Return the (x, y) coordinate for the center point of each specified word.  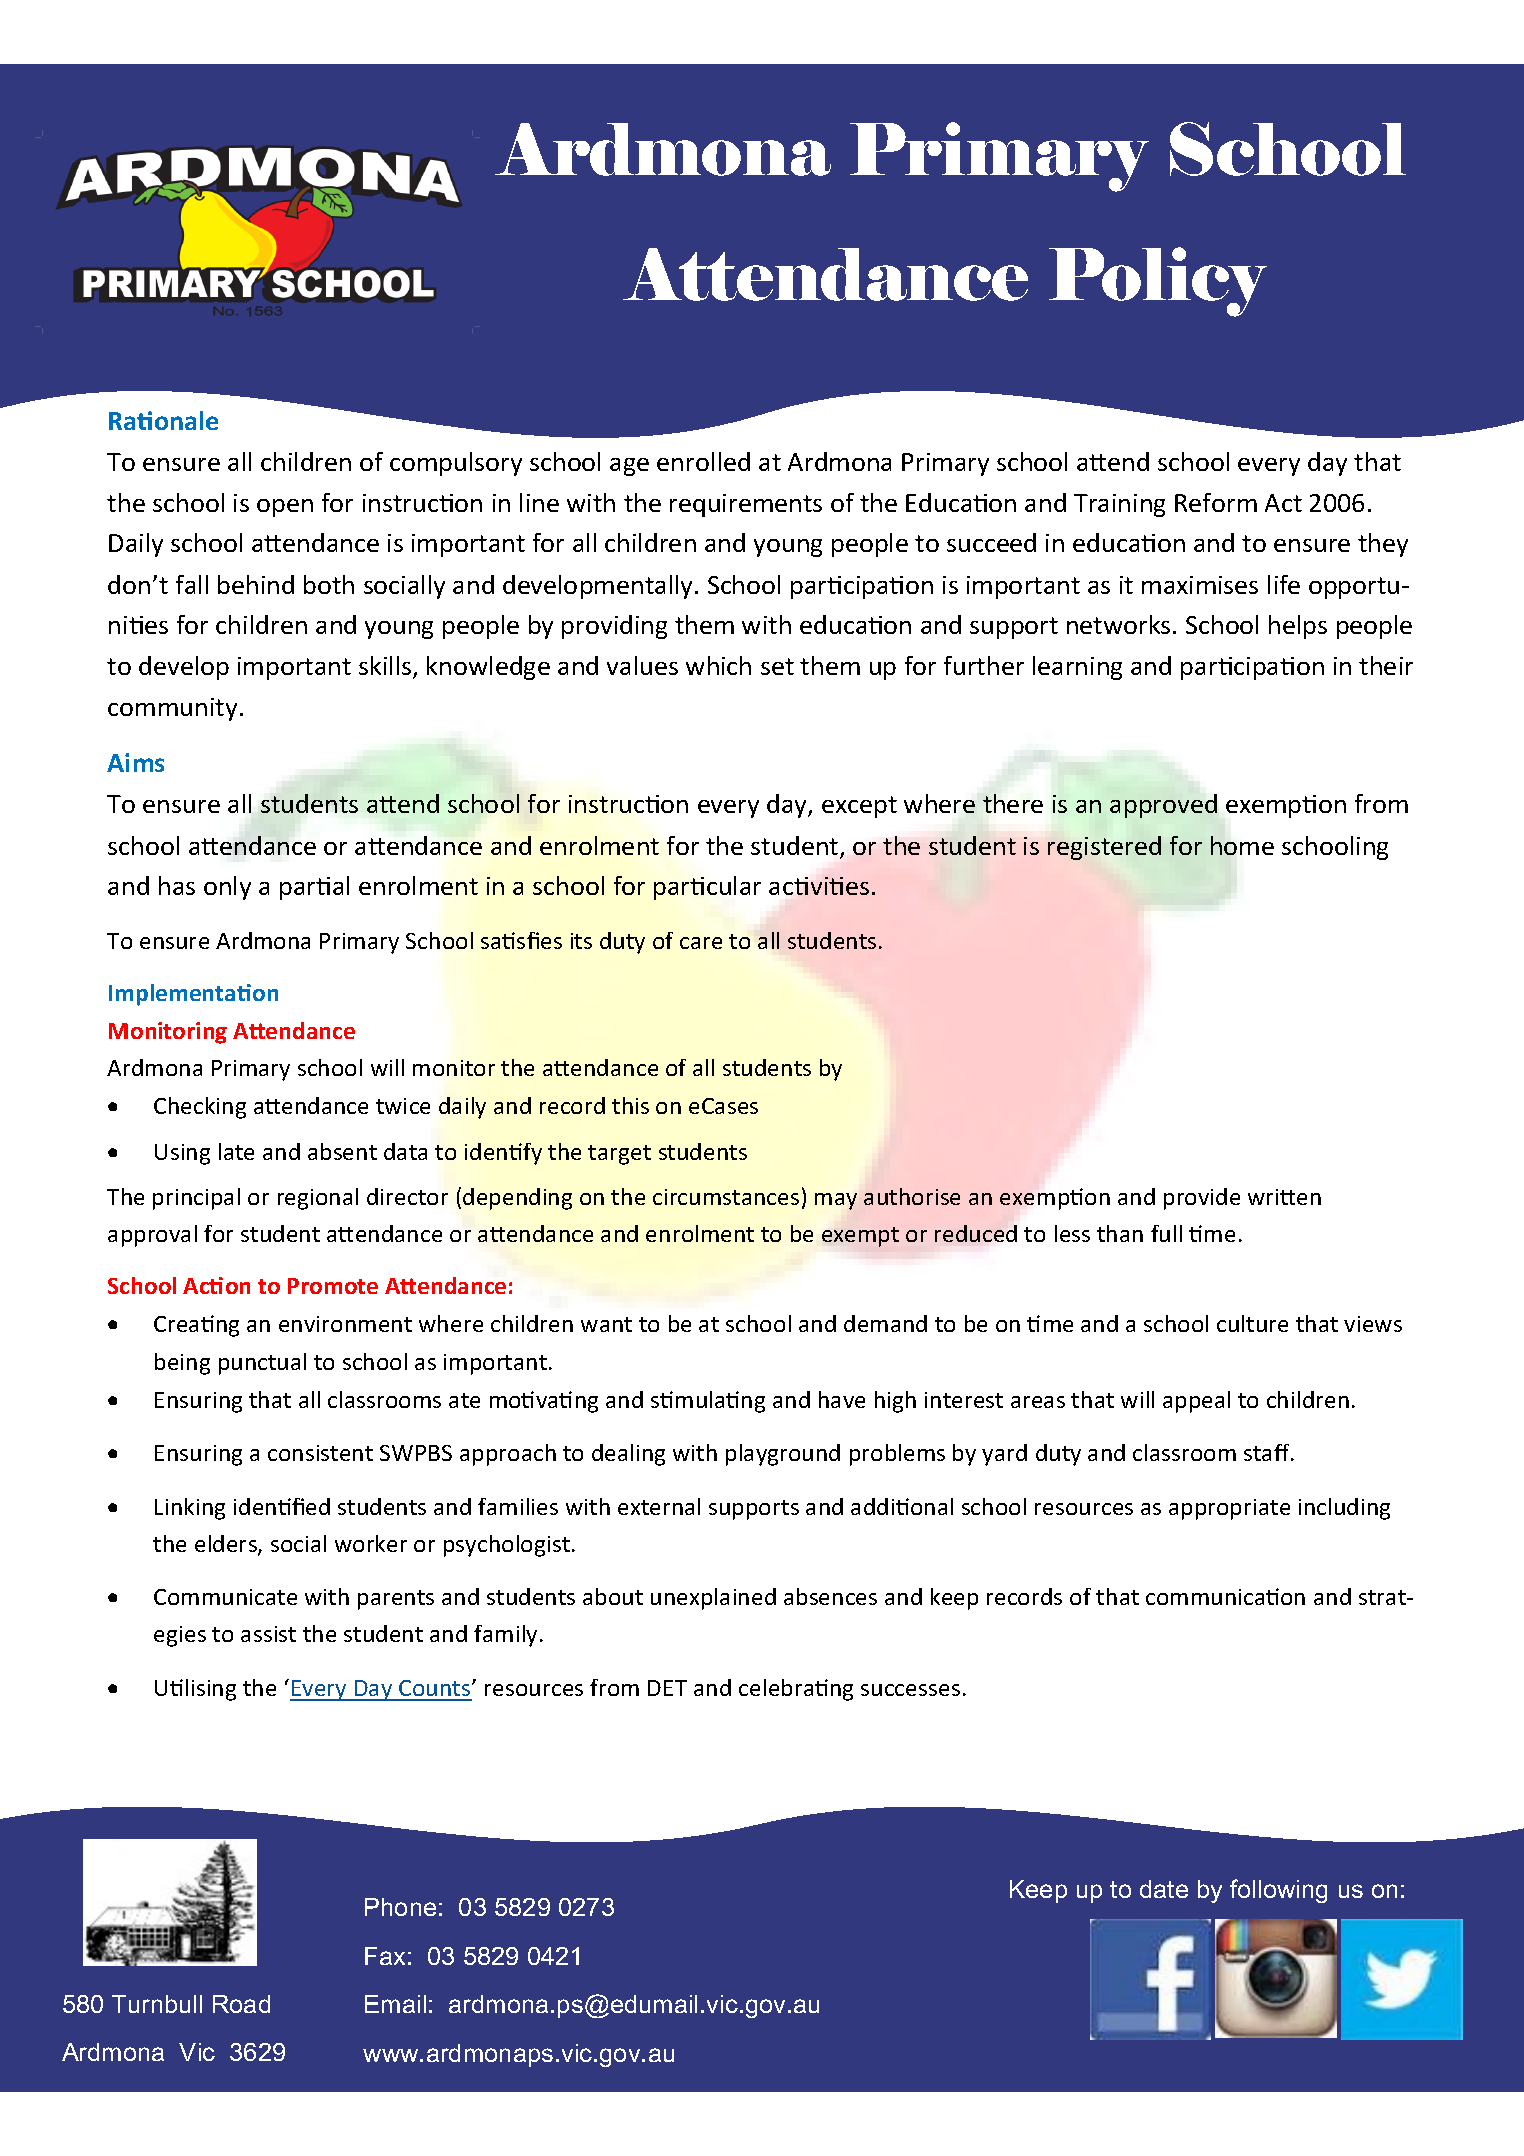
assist (268, 1634)
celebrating (796, 1690)
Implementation (193, 995)
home (1242, 845)
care (701, 943)
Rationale (163, 420)
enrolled (703, 461)
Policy (1158, 282)
